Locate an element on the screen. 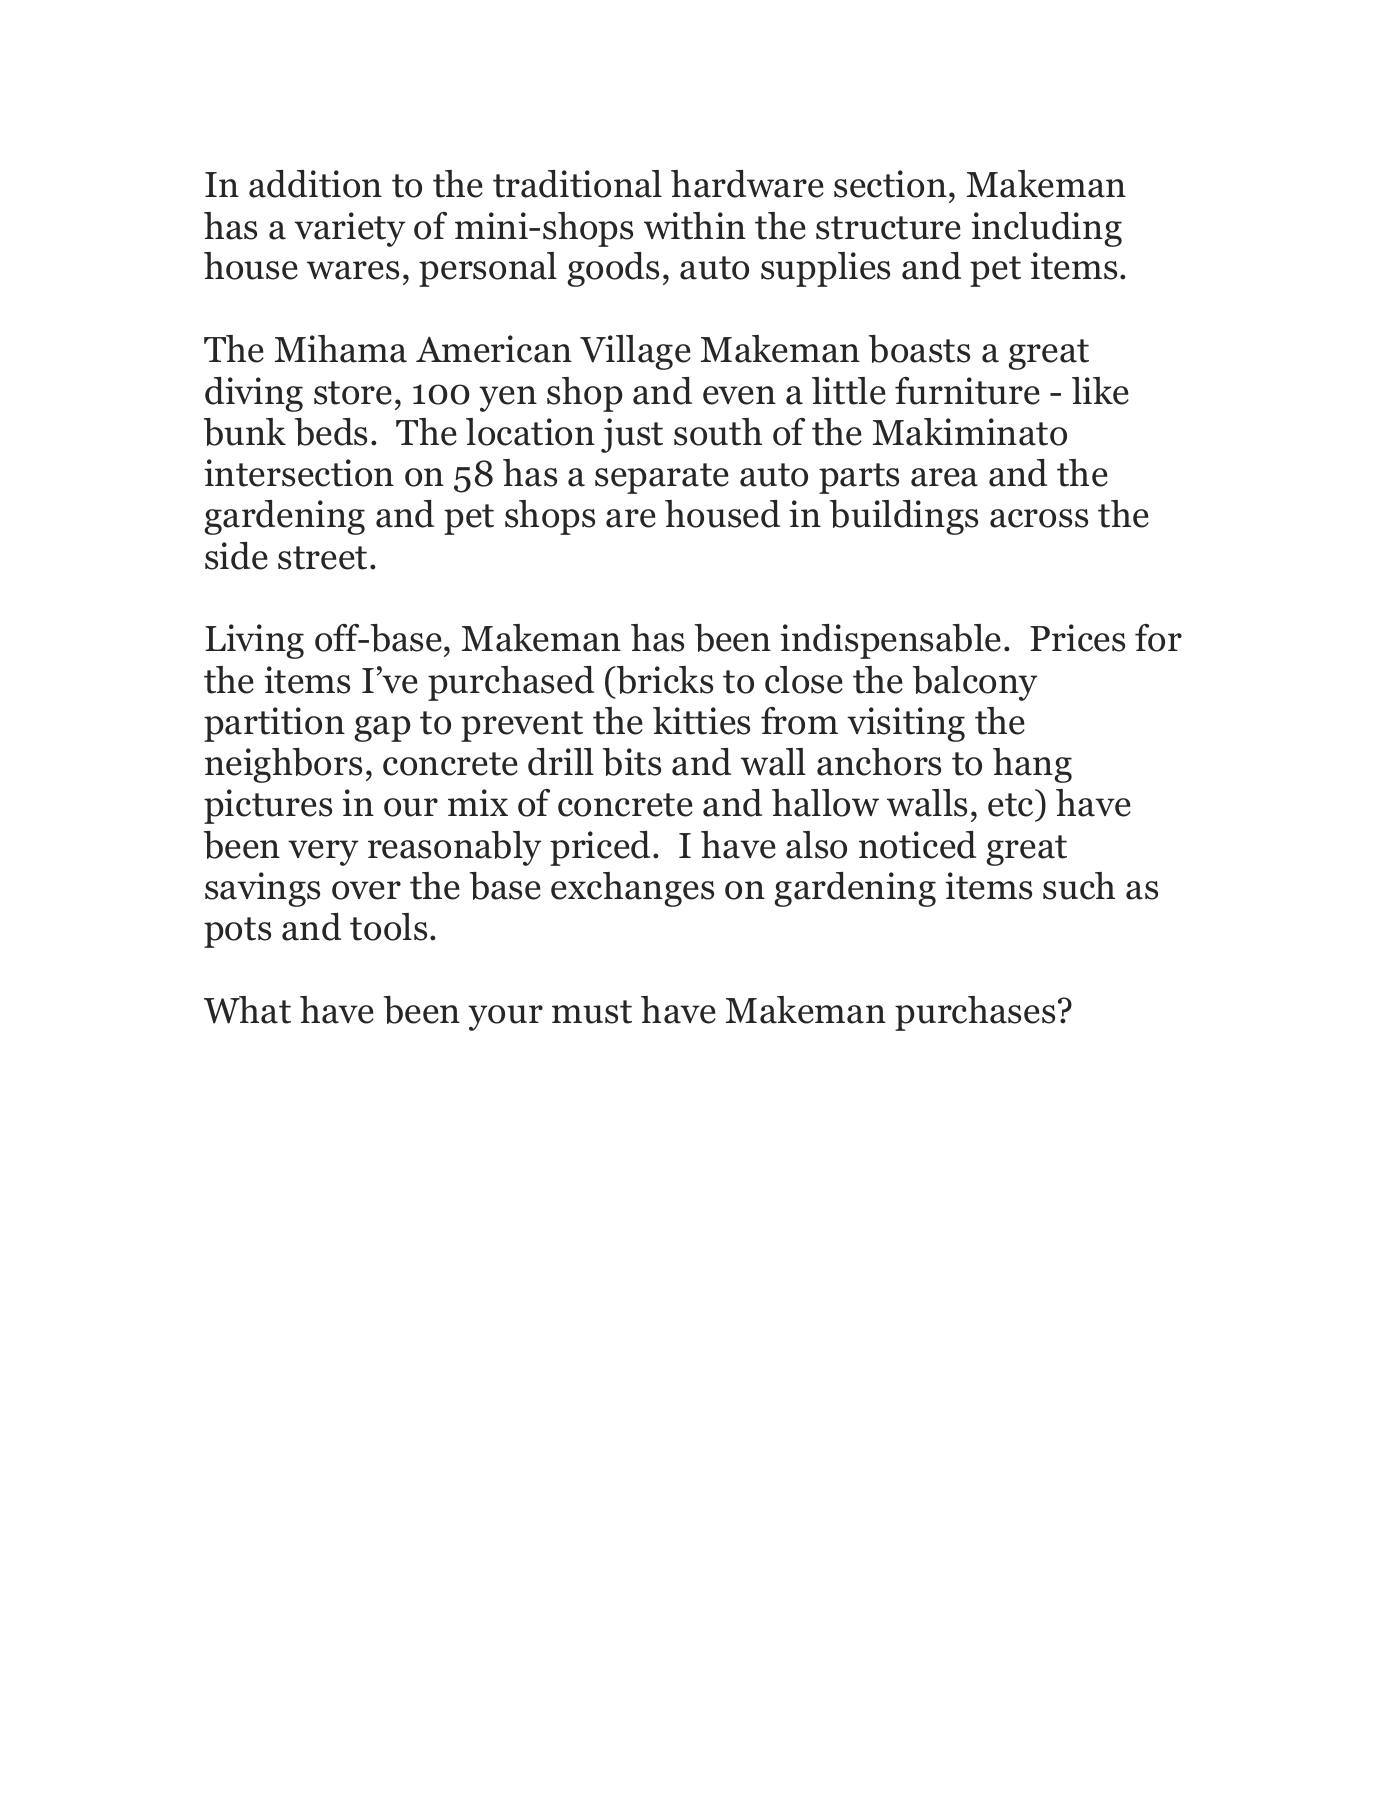 The height and width of the screenshot is (1799, 1390). street is located at coordinates (322, 558).
